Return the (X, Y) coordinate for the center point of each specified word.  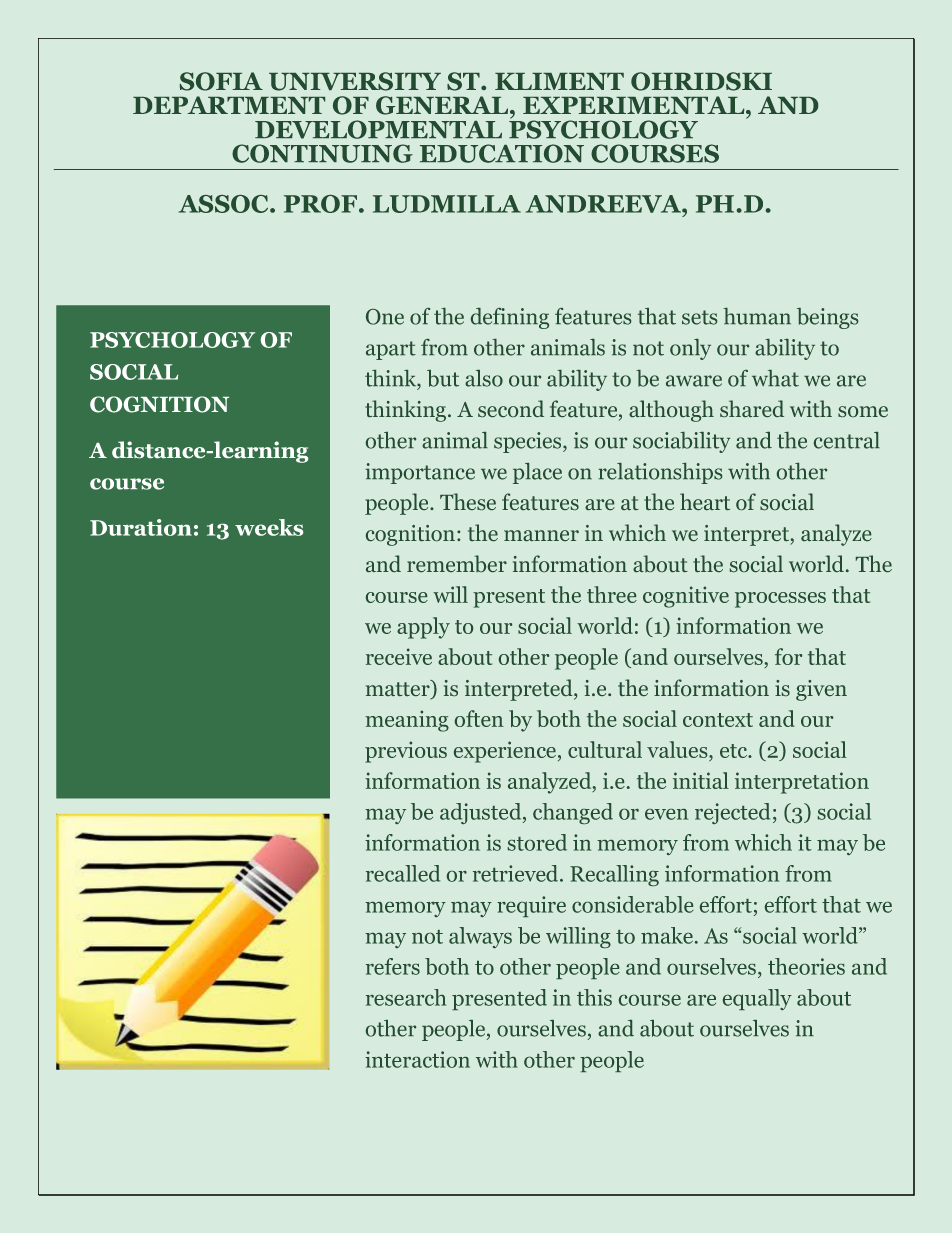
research (406, 997)
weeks (269, 527)
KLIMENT (559, 81)
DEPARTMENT (229, 105)
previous (406, 752)
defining (510, 318)
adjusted (482, 813)
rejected (732, 813)
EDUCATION (502, 153)
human (757, 316)
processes (780, 600)
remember (457, 563)
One (385, 317)
